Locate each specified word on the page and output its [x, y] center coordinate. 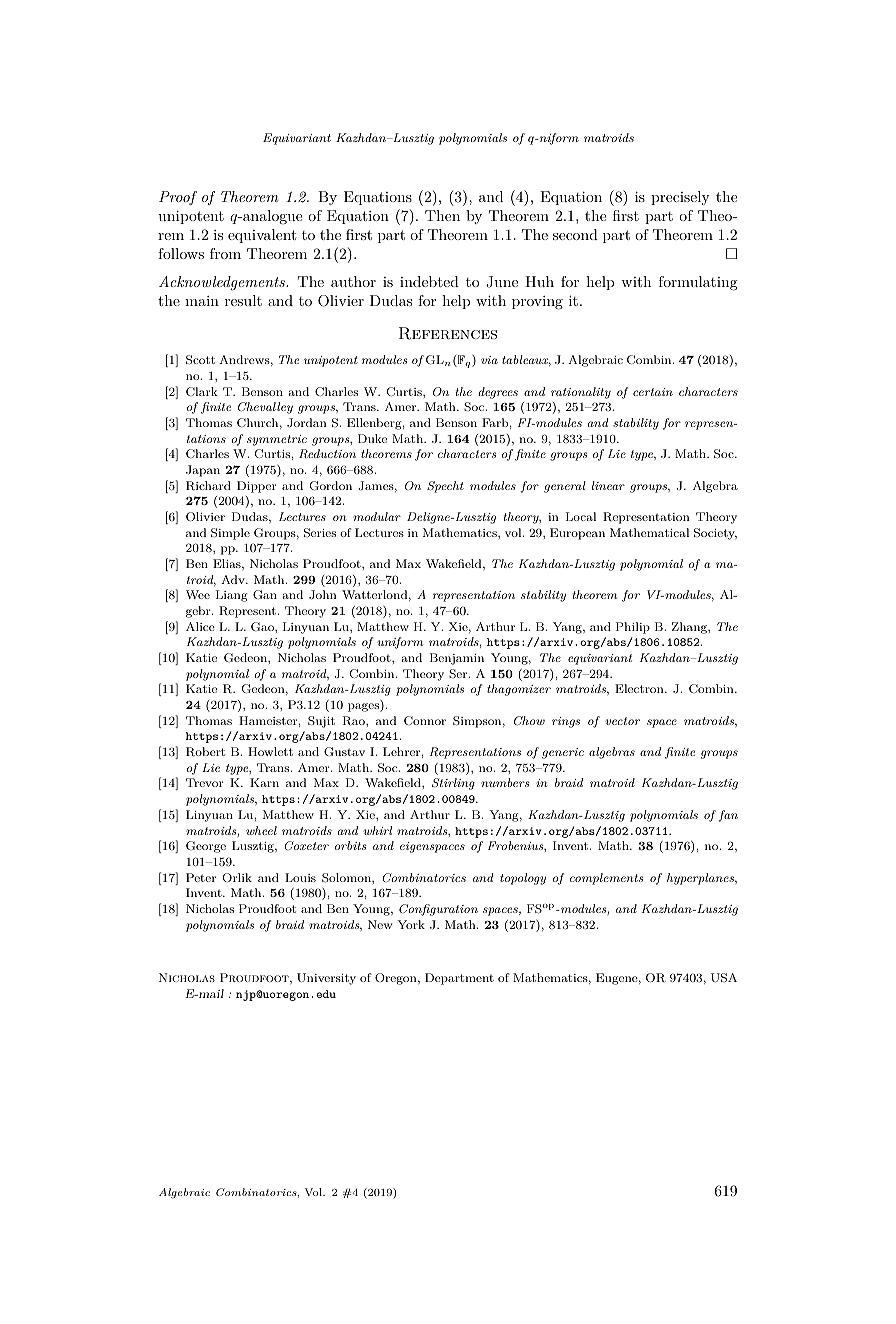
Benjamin [457, 659]
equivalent [262, 236]
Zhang [690, 628]
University [326, 979]
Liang [231, 596]
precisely [680, 198]
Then [442, 215]
